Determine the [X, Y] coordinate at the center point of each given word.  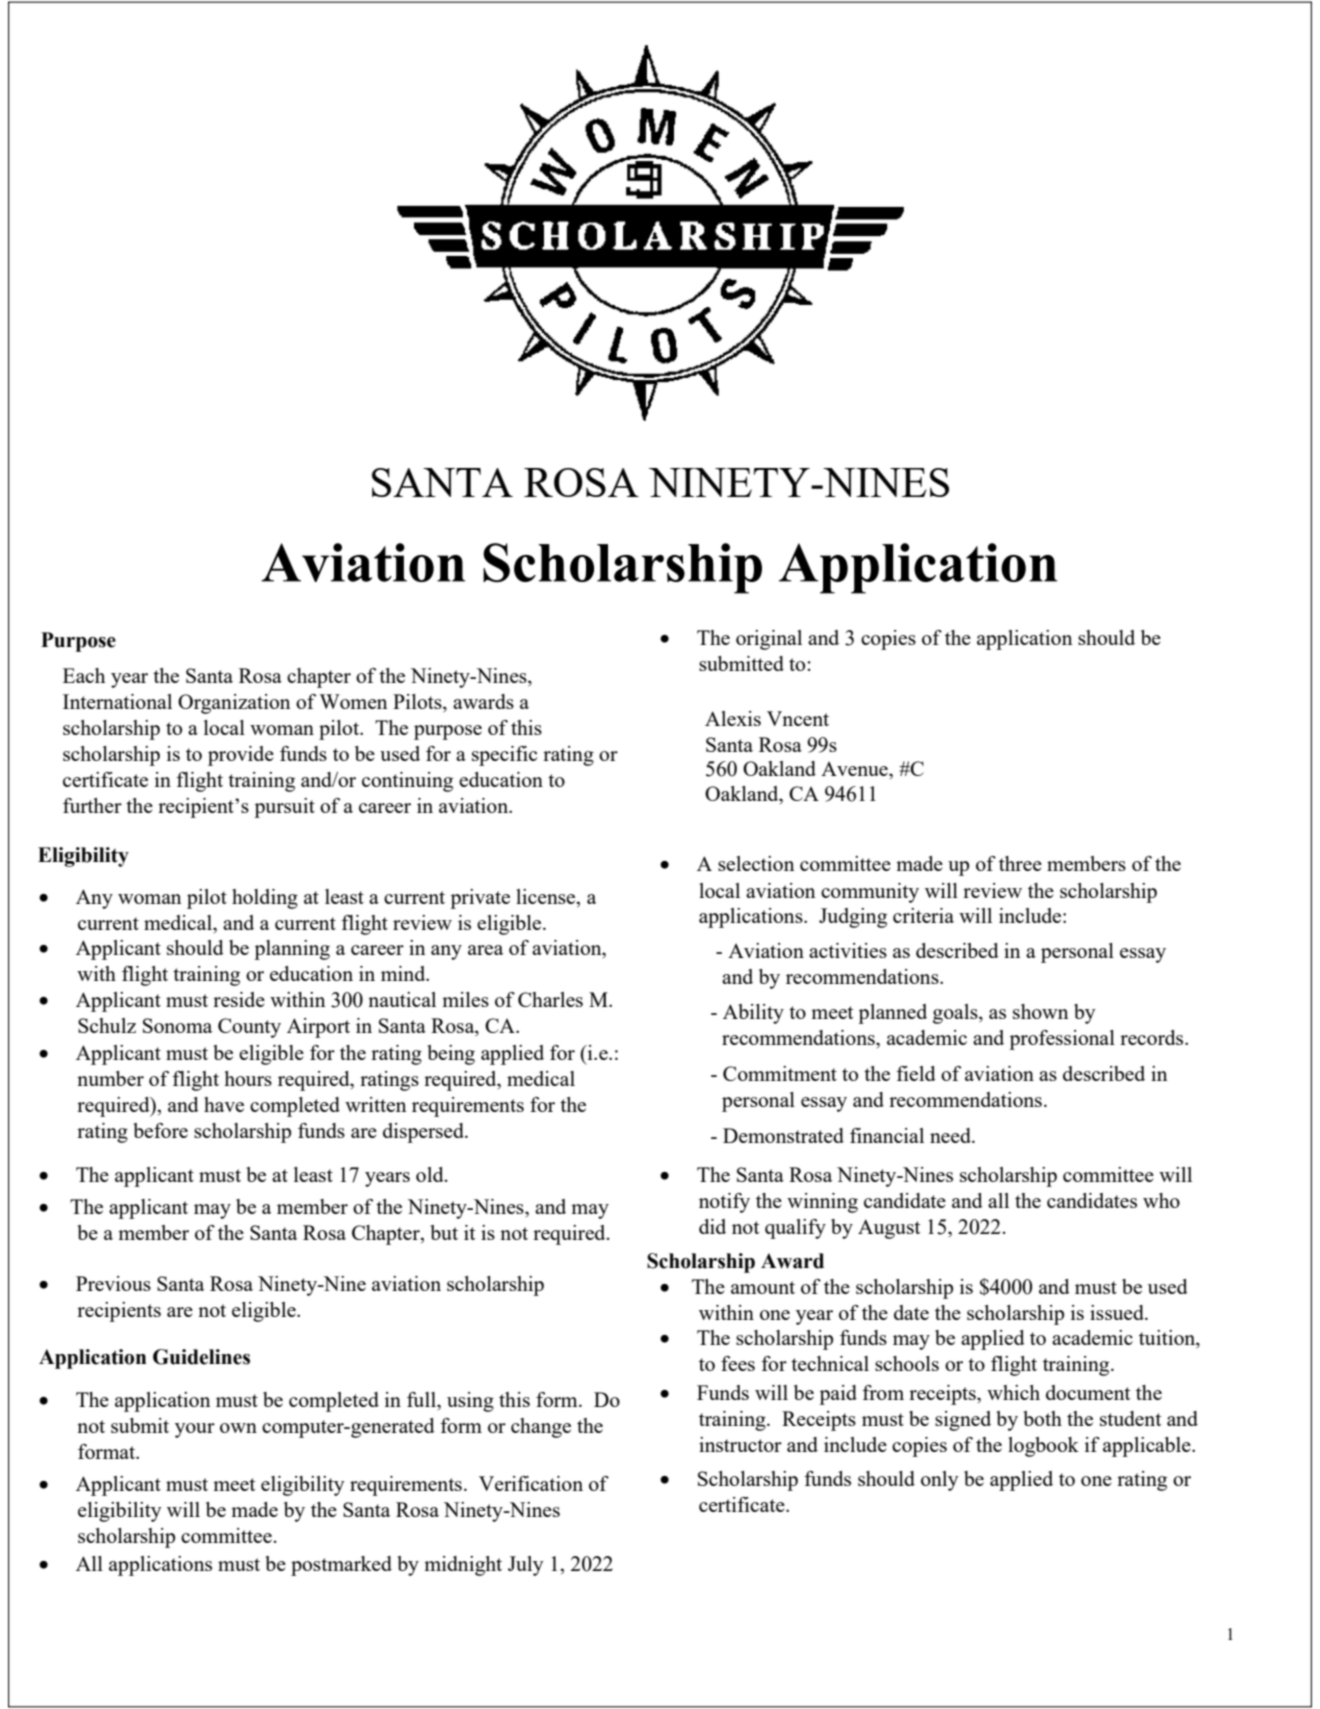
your [195, 1430]
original [769, 640]
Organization [234, 704]
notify [724, 1203]
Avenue [855, 769]
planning [292, 950]
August [889, 1229]
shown [1040, 1011]
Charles [550, 999]
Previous [113, 1283]
